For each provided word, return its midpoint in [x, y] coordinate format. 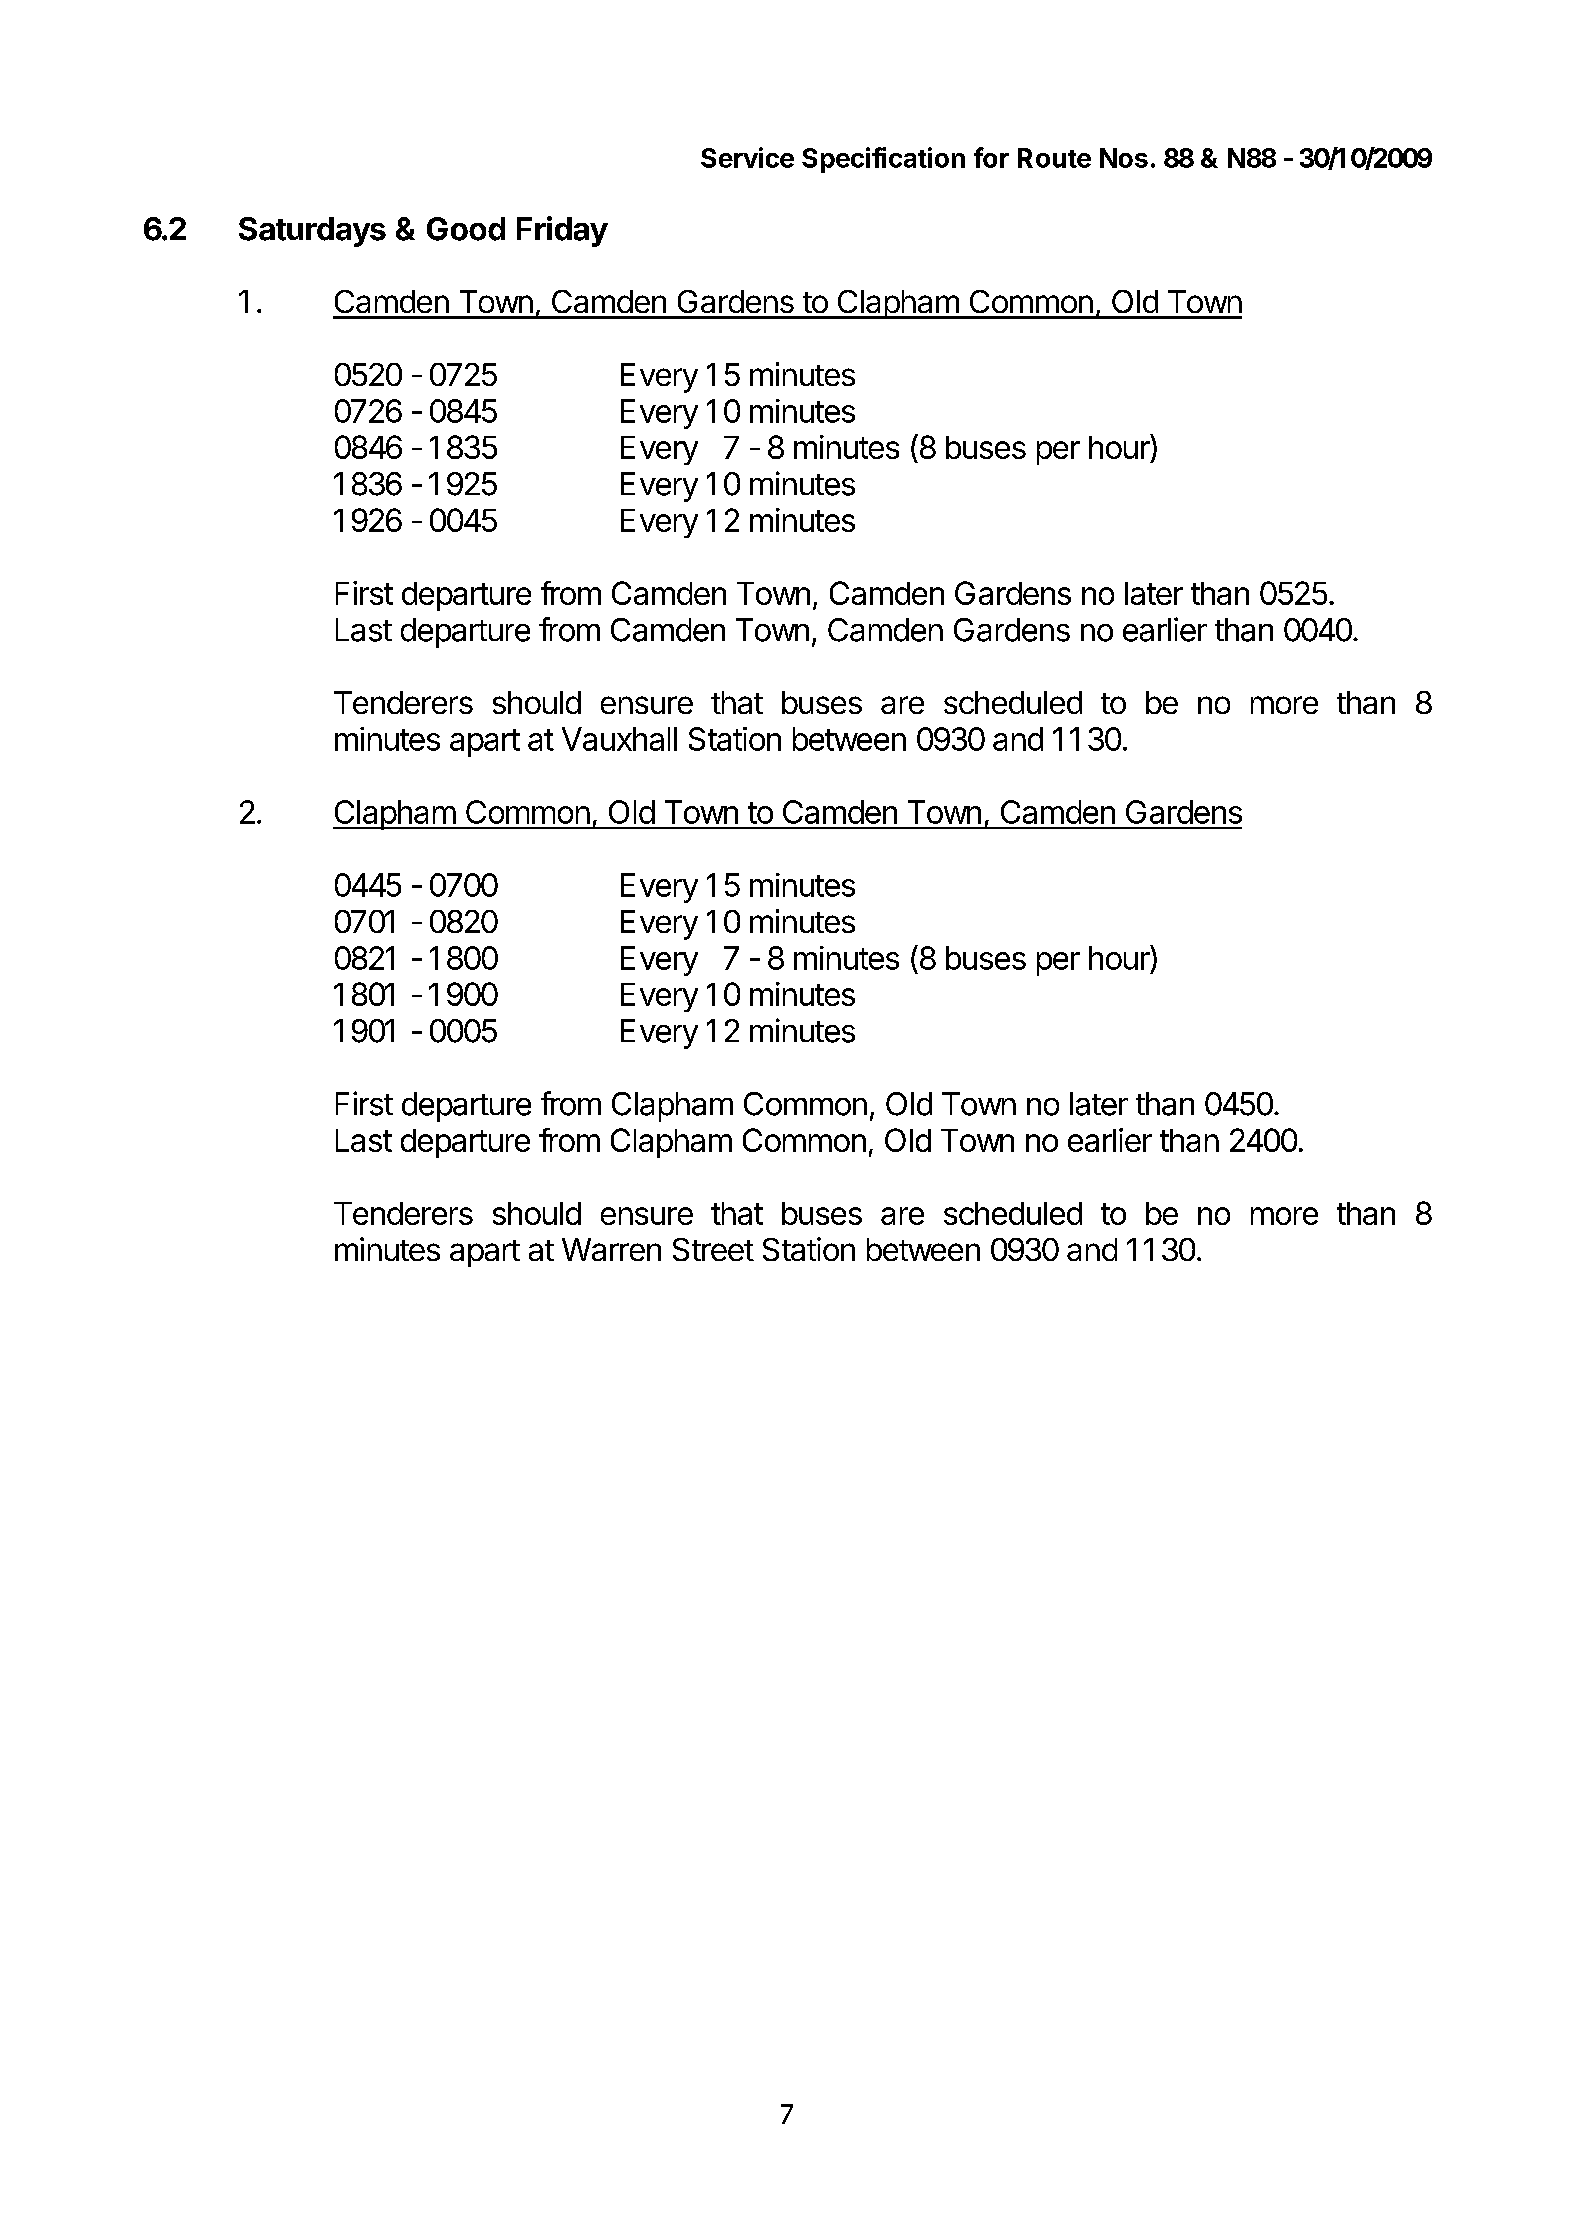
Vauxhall [619, 739]
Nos [1124, 158]
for [991, 157]
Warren [611, 1249]
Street [713, 1249]
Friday [562, 231]
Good [466, 229]
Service [747, 157]
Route [1054, 158]
